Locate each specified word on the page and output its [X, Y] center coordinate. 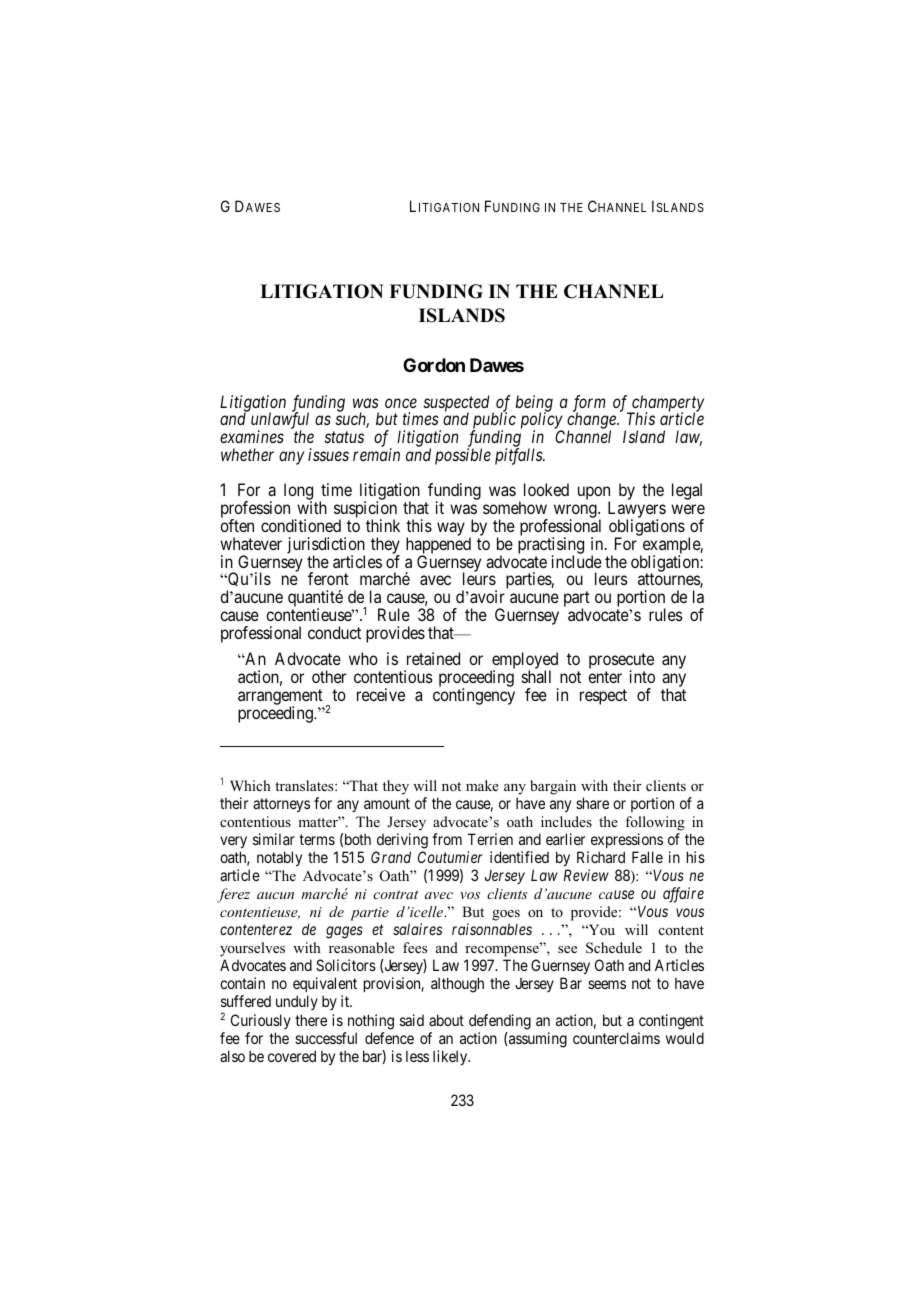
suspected [457, 404]
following [655, 823]
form [589, 404]
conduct [334, 632]
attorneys [281, 805]
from [447, 839]
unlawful [280, 422]
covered [292, 1056]
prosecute [621, 663]
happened [438, 546]
